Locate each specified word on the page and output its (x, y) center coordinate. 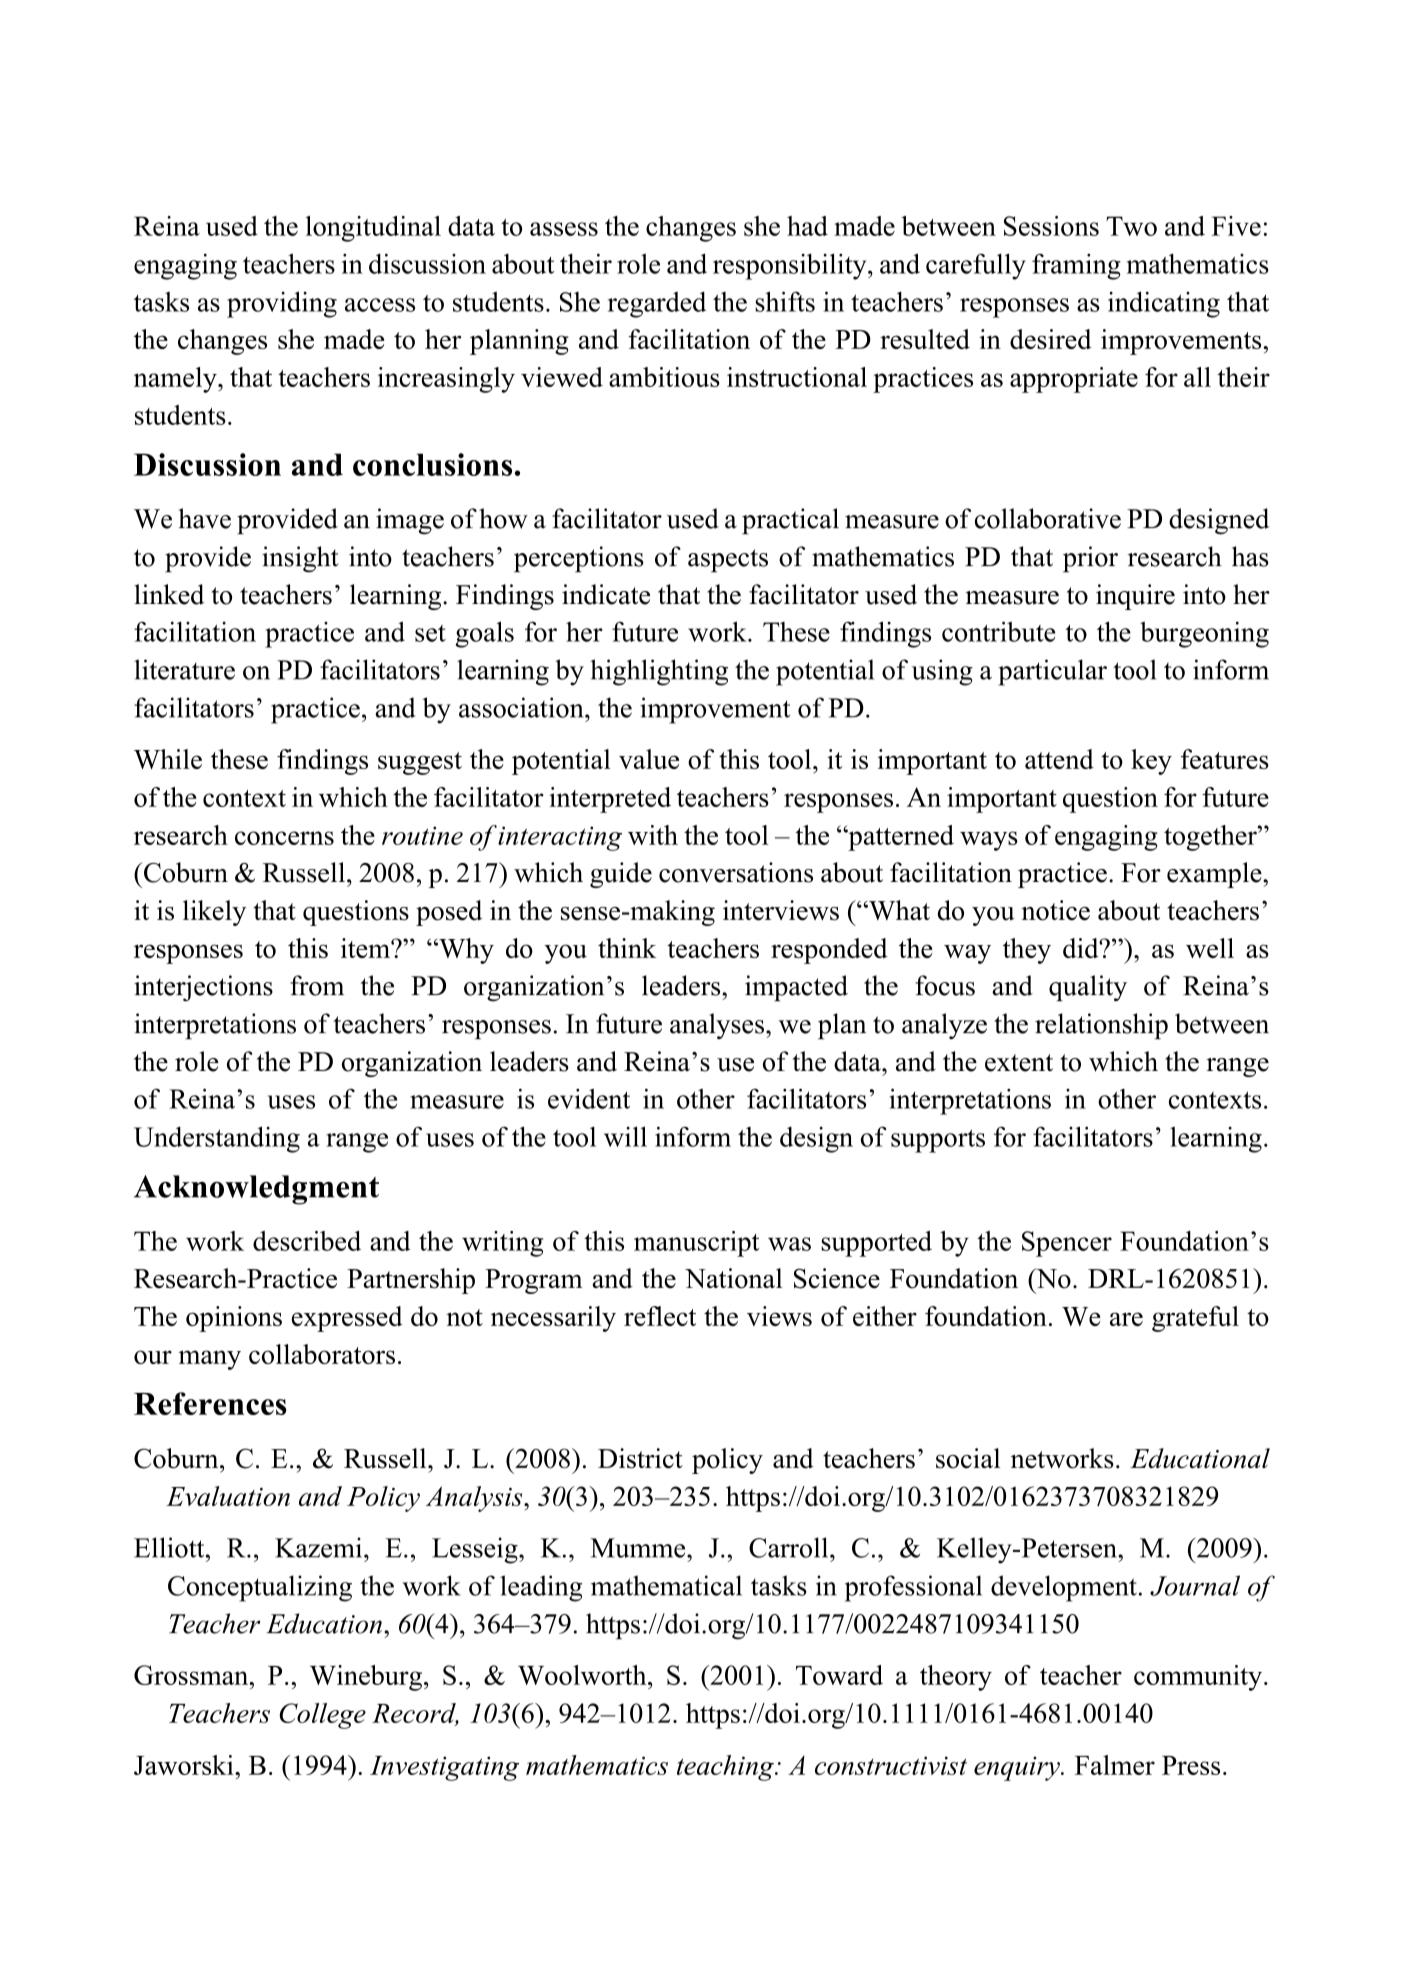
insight (300, 559)
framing (1076, 266)
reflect (660, 1316)
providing (282, 304)
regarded (657, 304)
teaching (726, 1768)
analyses (717, 1026)
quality (1088, 988)
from (317, 985)
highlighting (659, 672)
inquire (1135, 597)
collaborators (322, 1354)
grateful (1195, 1319)
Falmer (1115, 1765)
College (322, 1716)
